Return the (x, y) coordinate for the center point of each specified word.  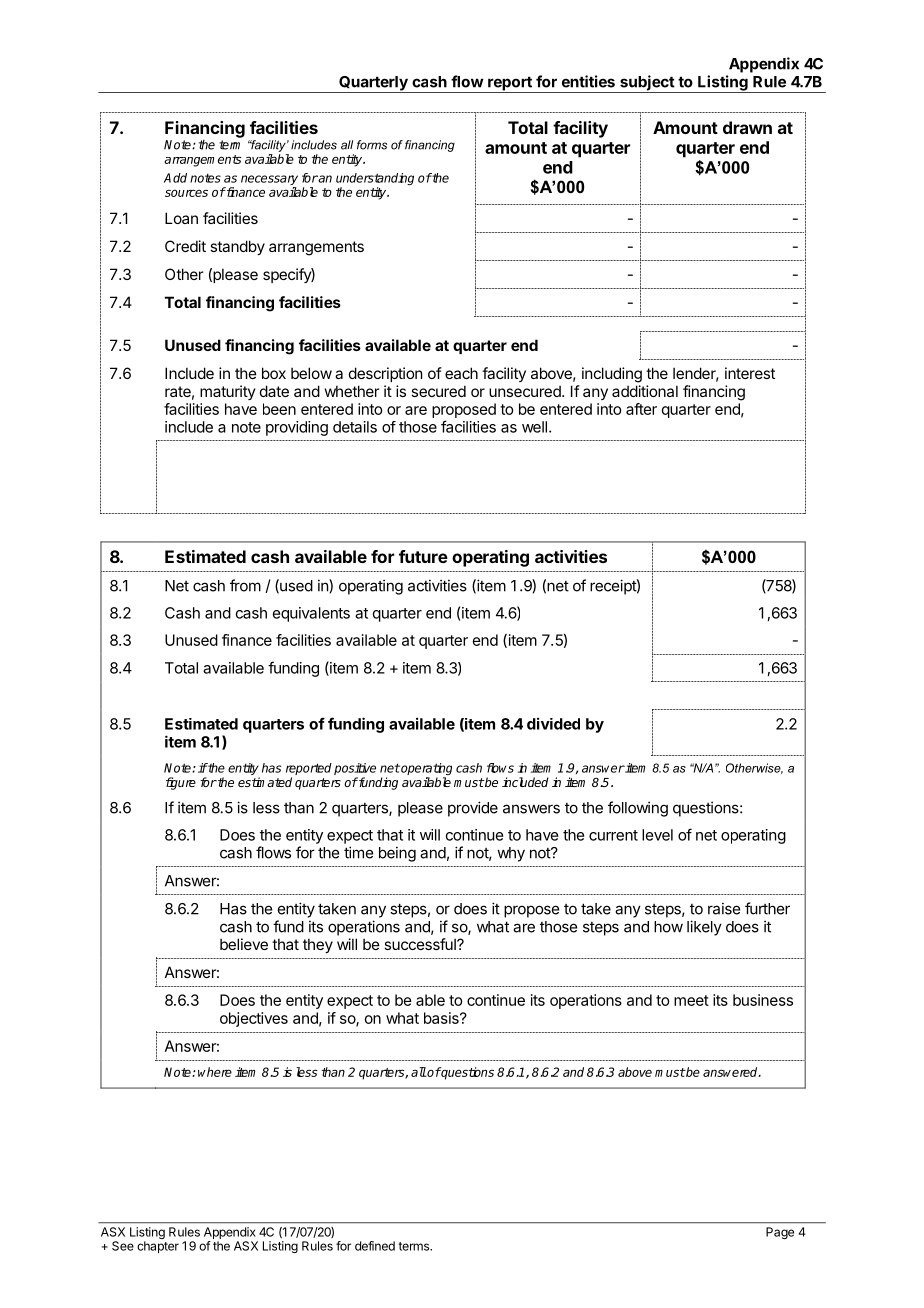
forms (372, 145)
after (641, 409)
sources (186, 193)
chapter (158, 1247)
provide (473, 809)
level (657, 835)
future (423, 556)
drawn (747, 127)
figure (181, 783)
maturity (228, 392)
